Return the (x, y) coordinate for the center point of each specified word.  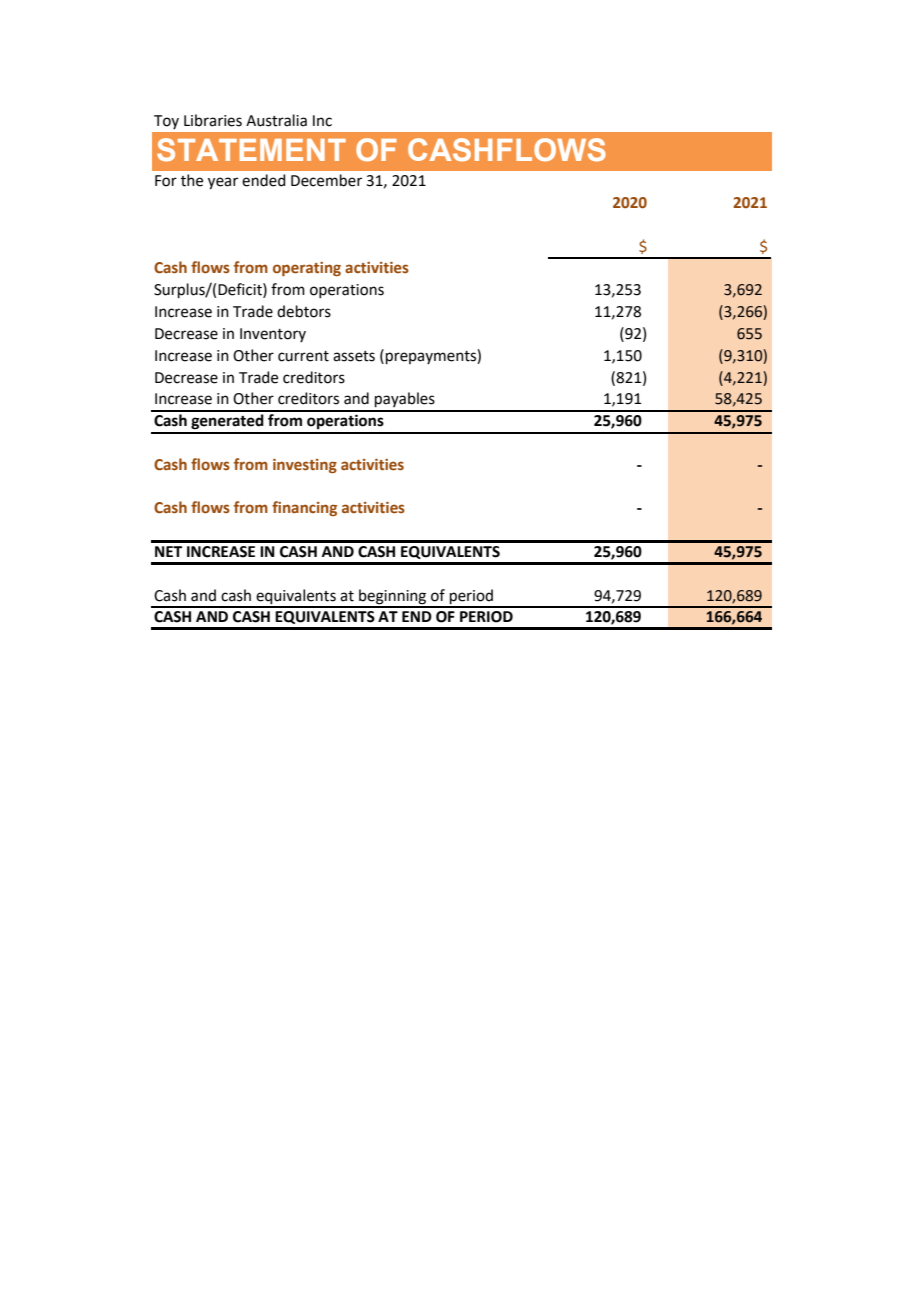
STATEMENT (251, 150)
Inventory (273, 335)
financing (304, 508)
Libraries (213, 120)
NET (168, 551)
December (326, 180)
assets (354, 356)
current (303, 356)
